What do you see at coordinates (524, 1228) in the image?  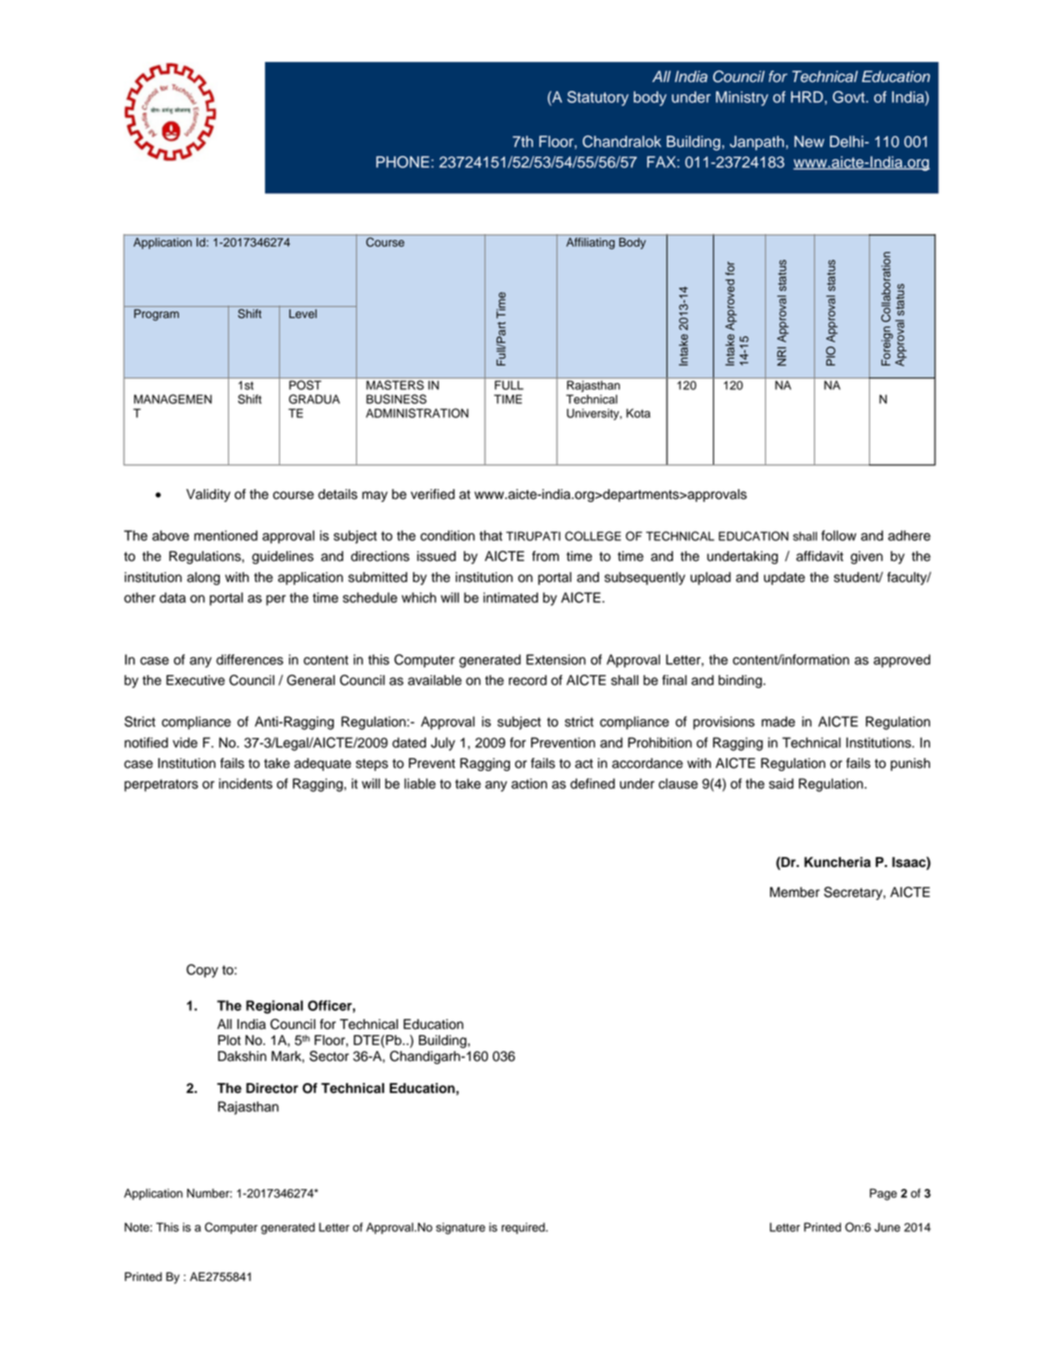 I see `required` at bounding box center [524, 1228].
